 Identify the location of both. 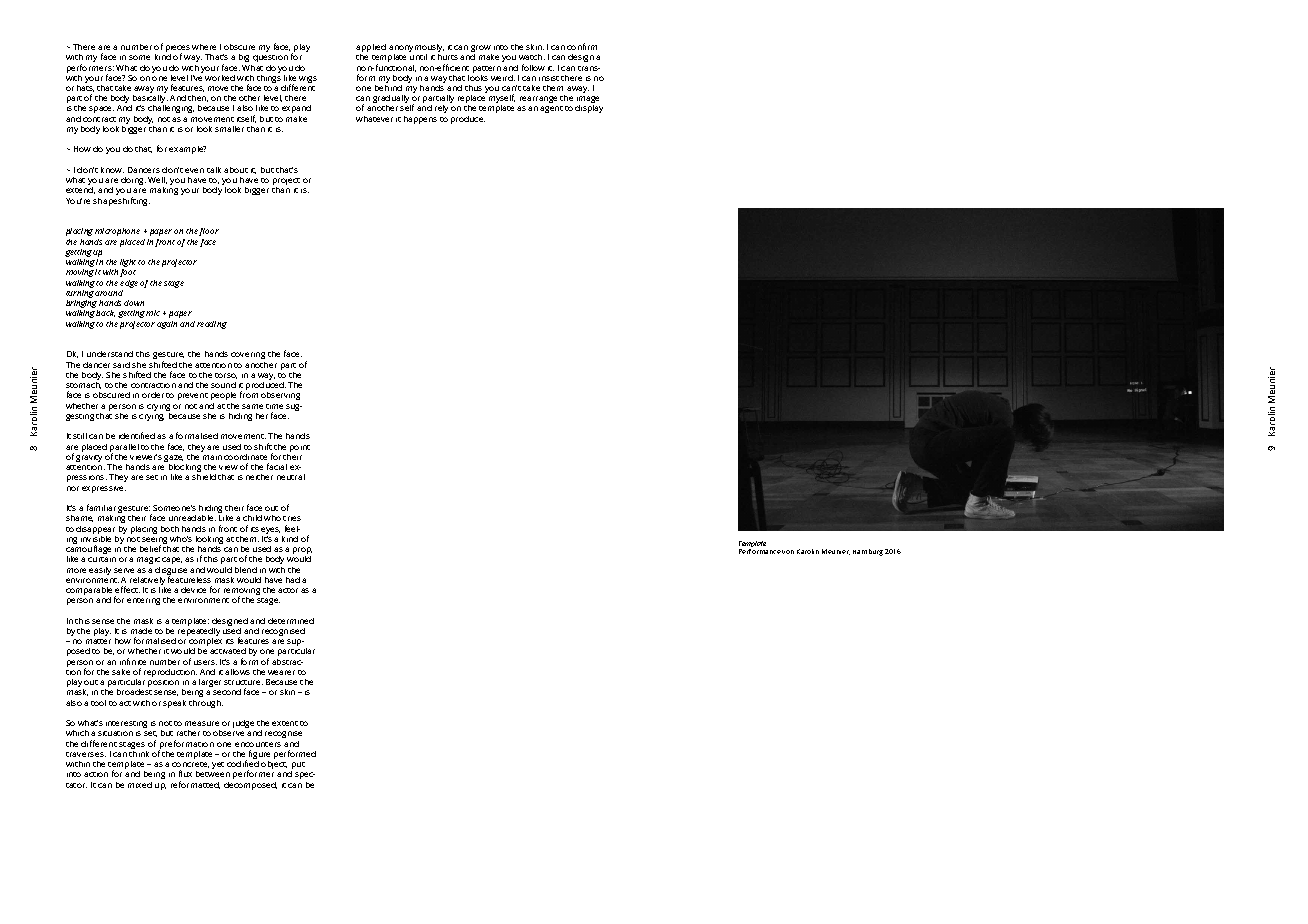
(170, 529).
